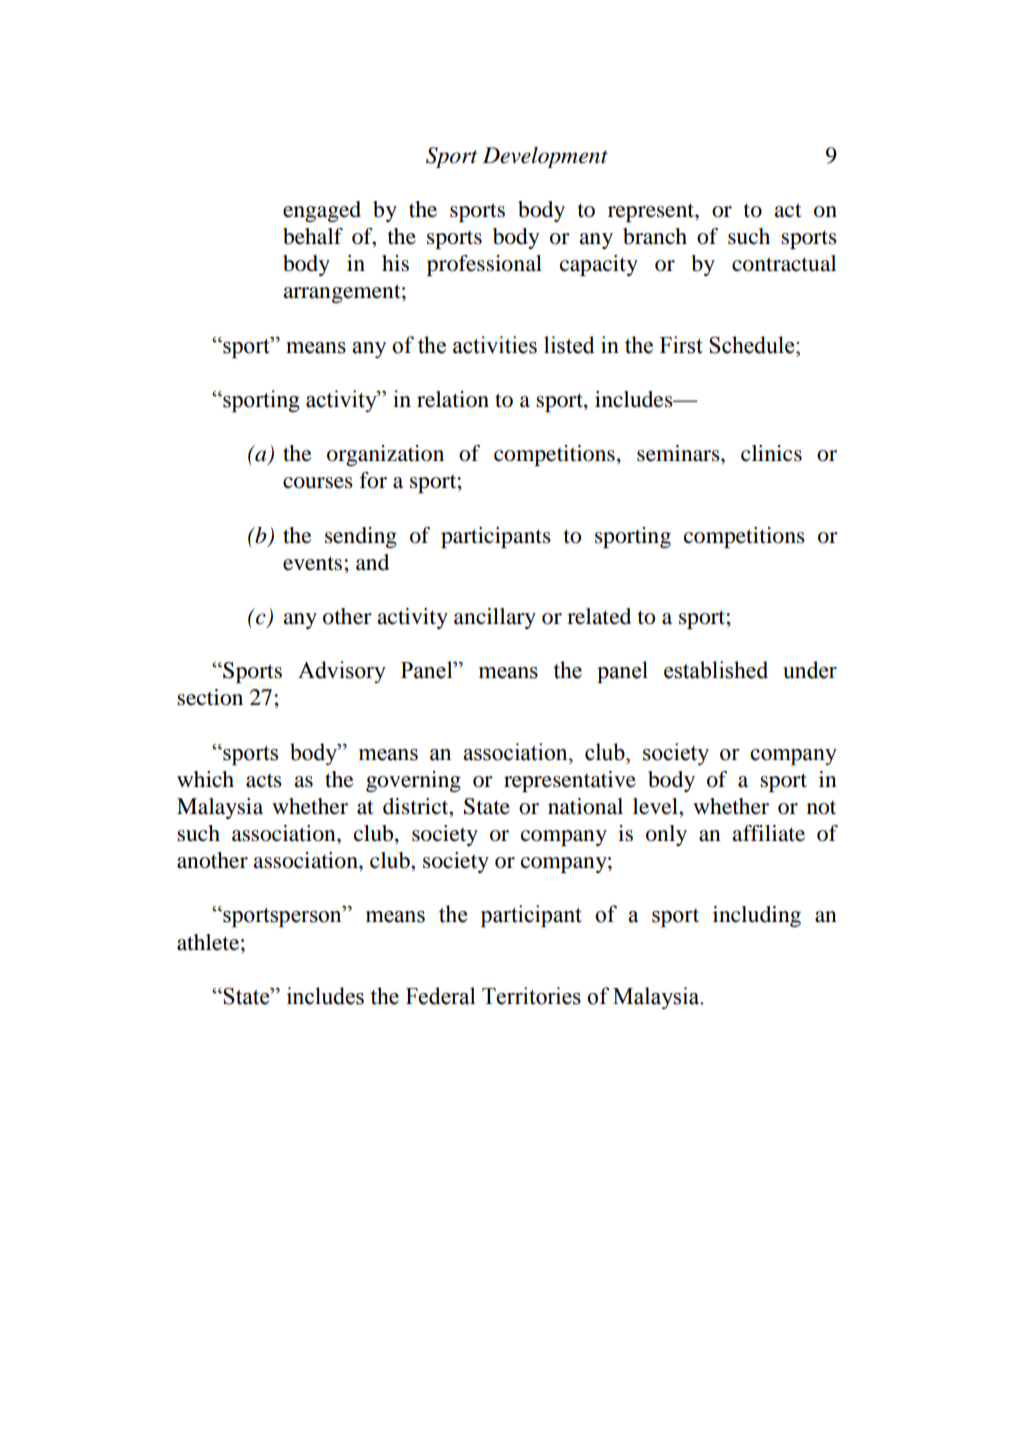 This image has height=1432, width=1014. I want to click on ancillary, so click(495, 618).
